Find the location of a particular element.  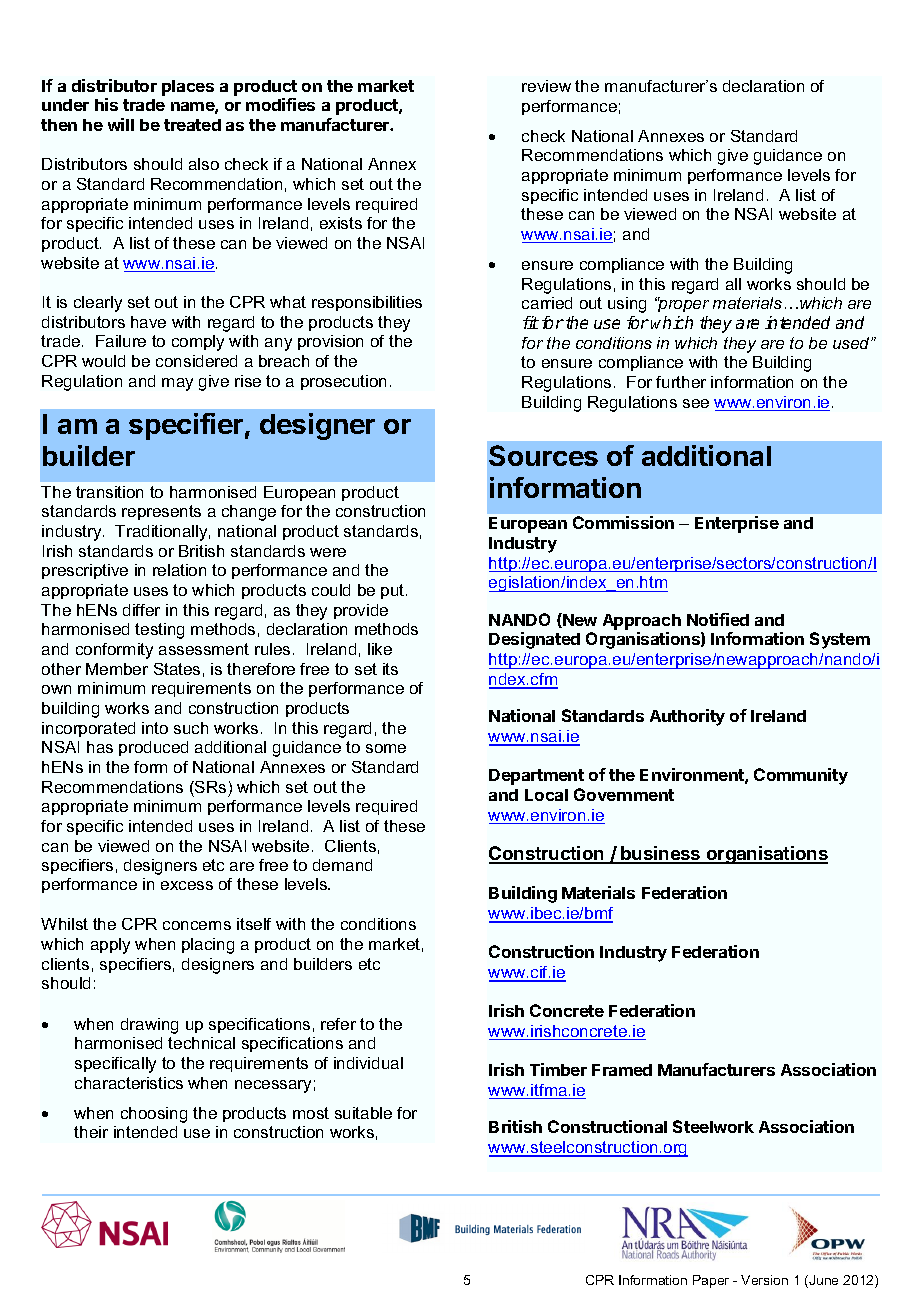

like is located at coordinates (380, 649).
